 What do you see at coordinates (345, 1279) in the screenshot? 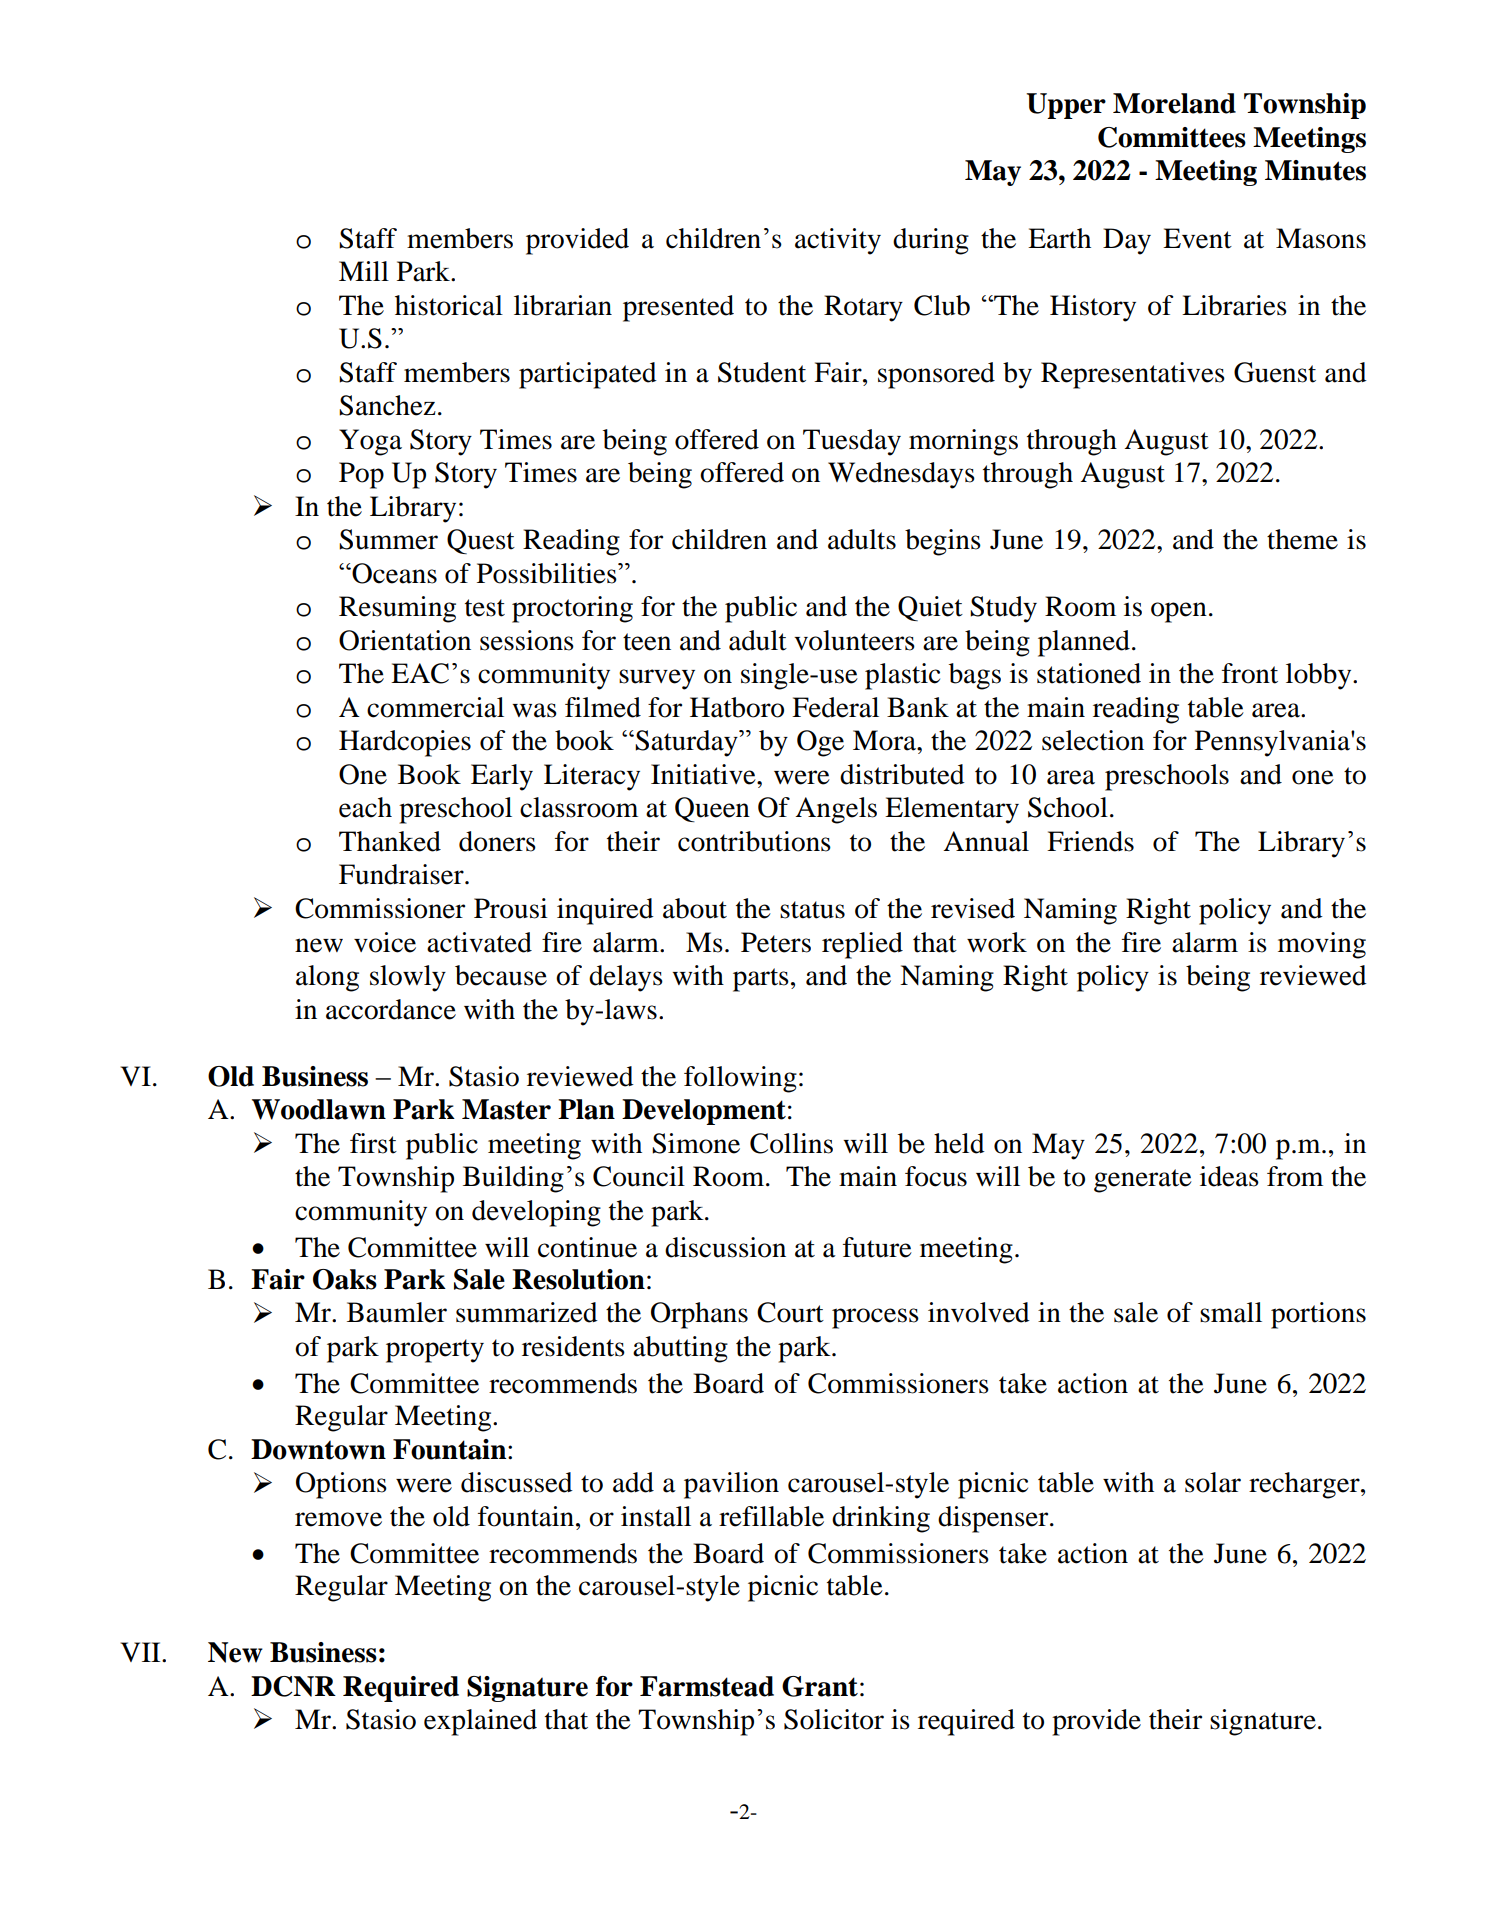
I see `Oaks` at bounding box center [345, 1279].
